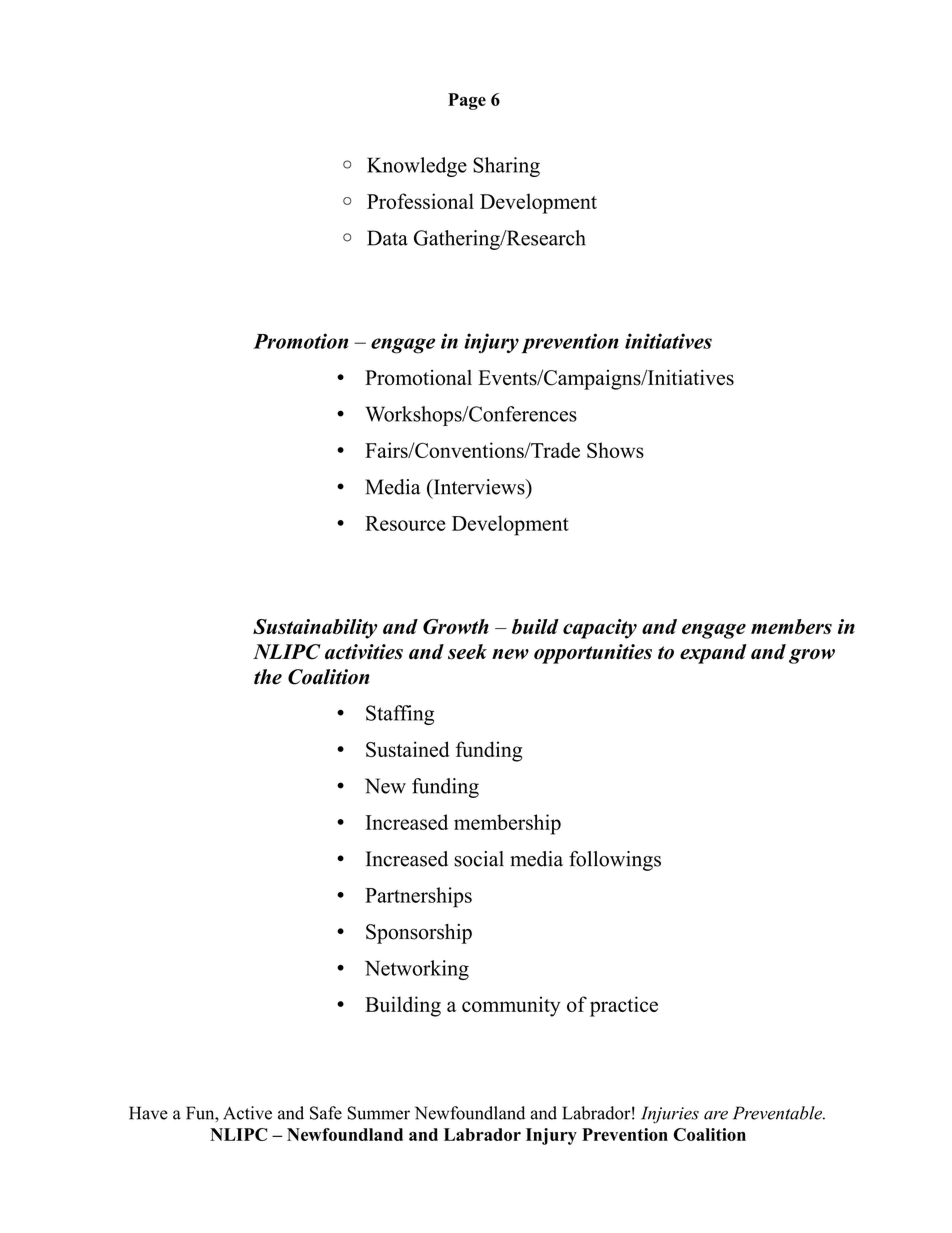  What do you see at coordinates (467, 101) in the page?
I see `Page` at bounding box center [467, 101].
